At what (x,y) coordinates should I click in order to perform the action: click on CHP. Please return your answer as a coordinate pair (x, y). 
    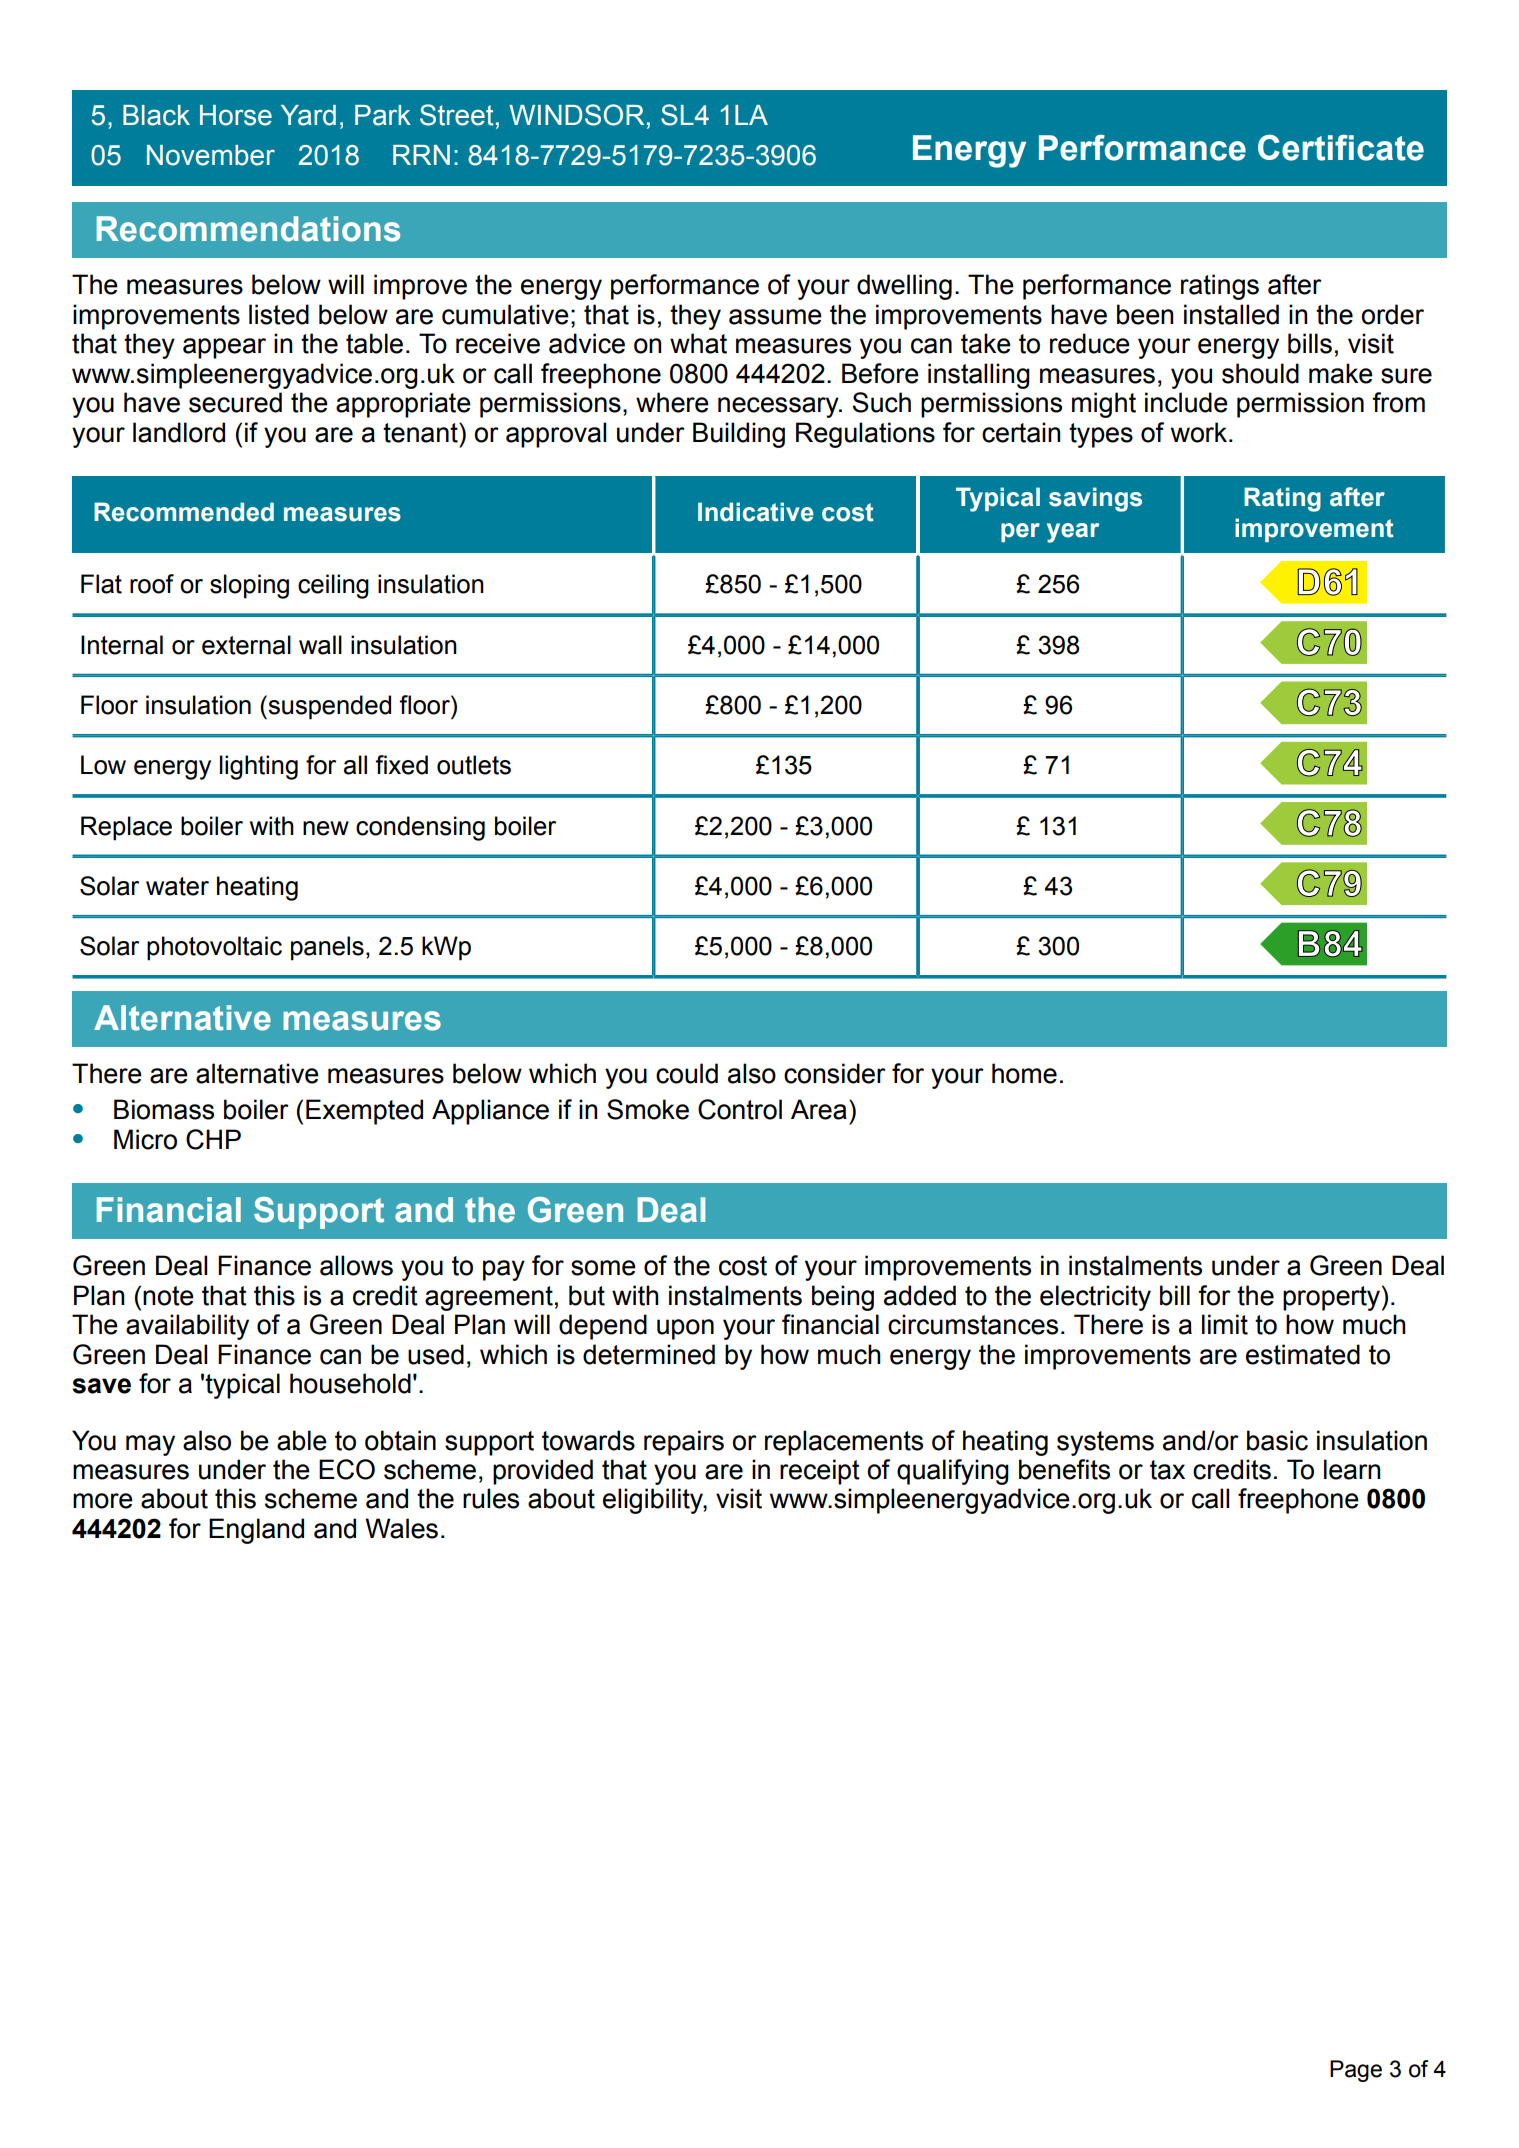
    Looking at the image, I should click on (213, 1139).
